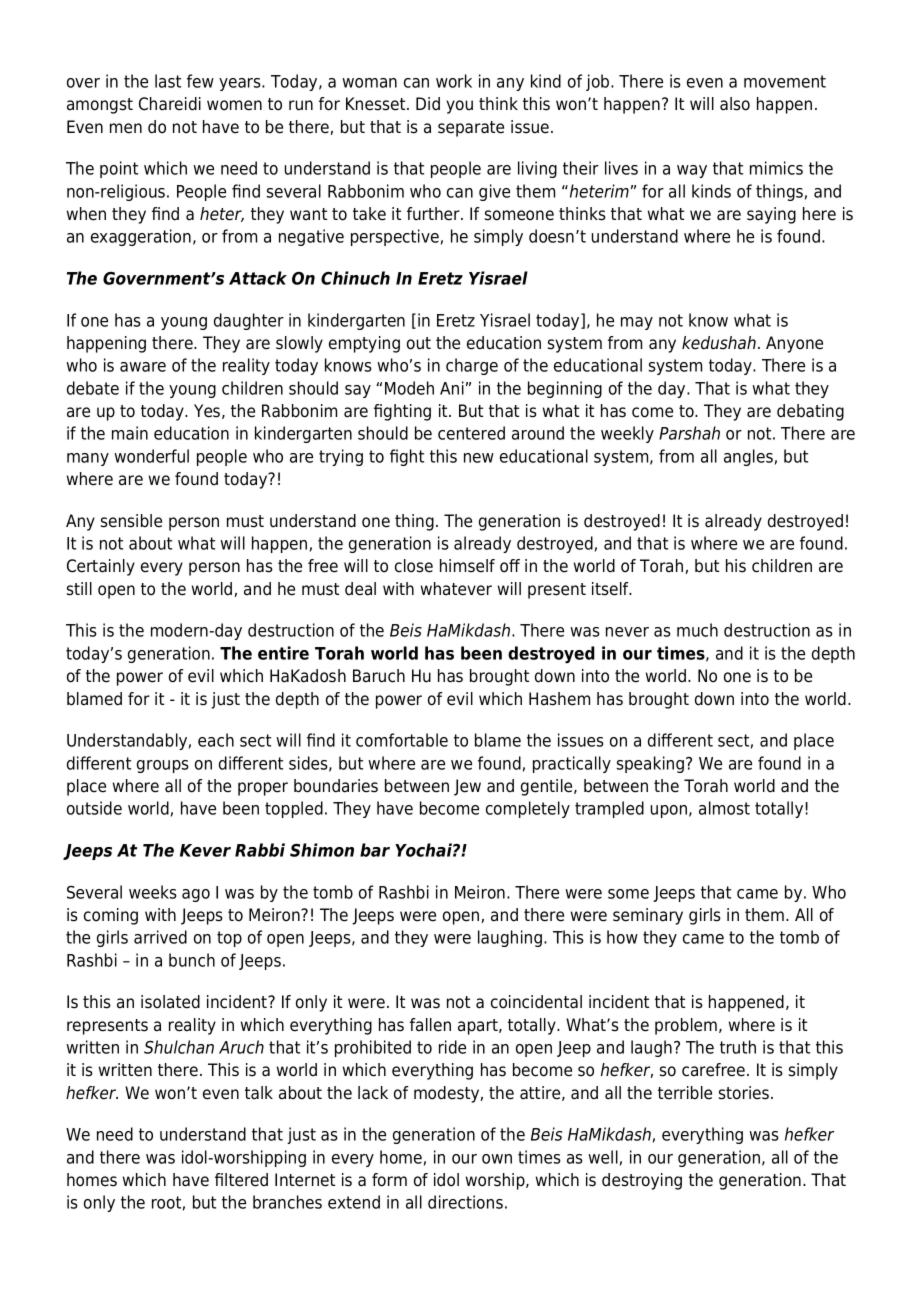  What do you see at coordinates (642, 1181) in the screenshot?
I see `destroying` at bounding box center [642, 1181].
